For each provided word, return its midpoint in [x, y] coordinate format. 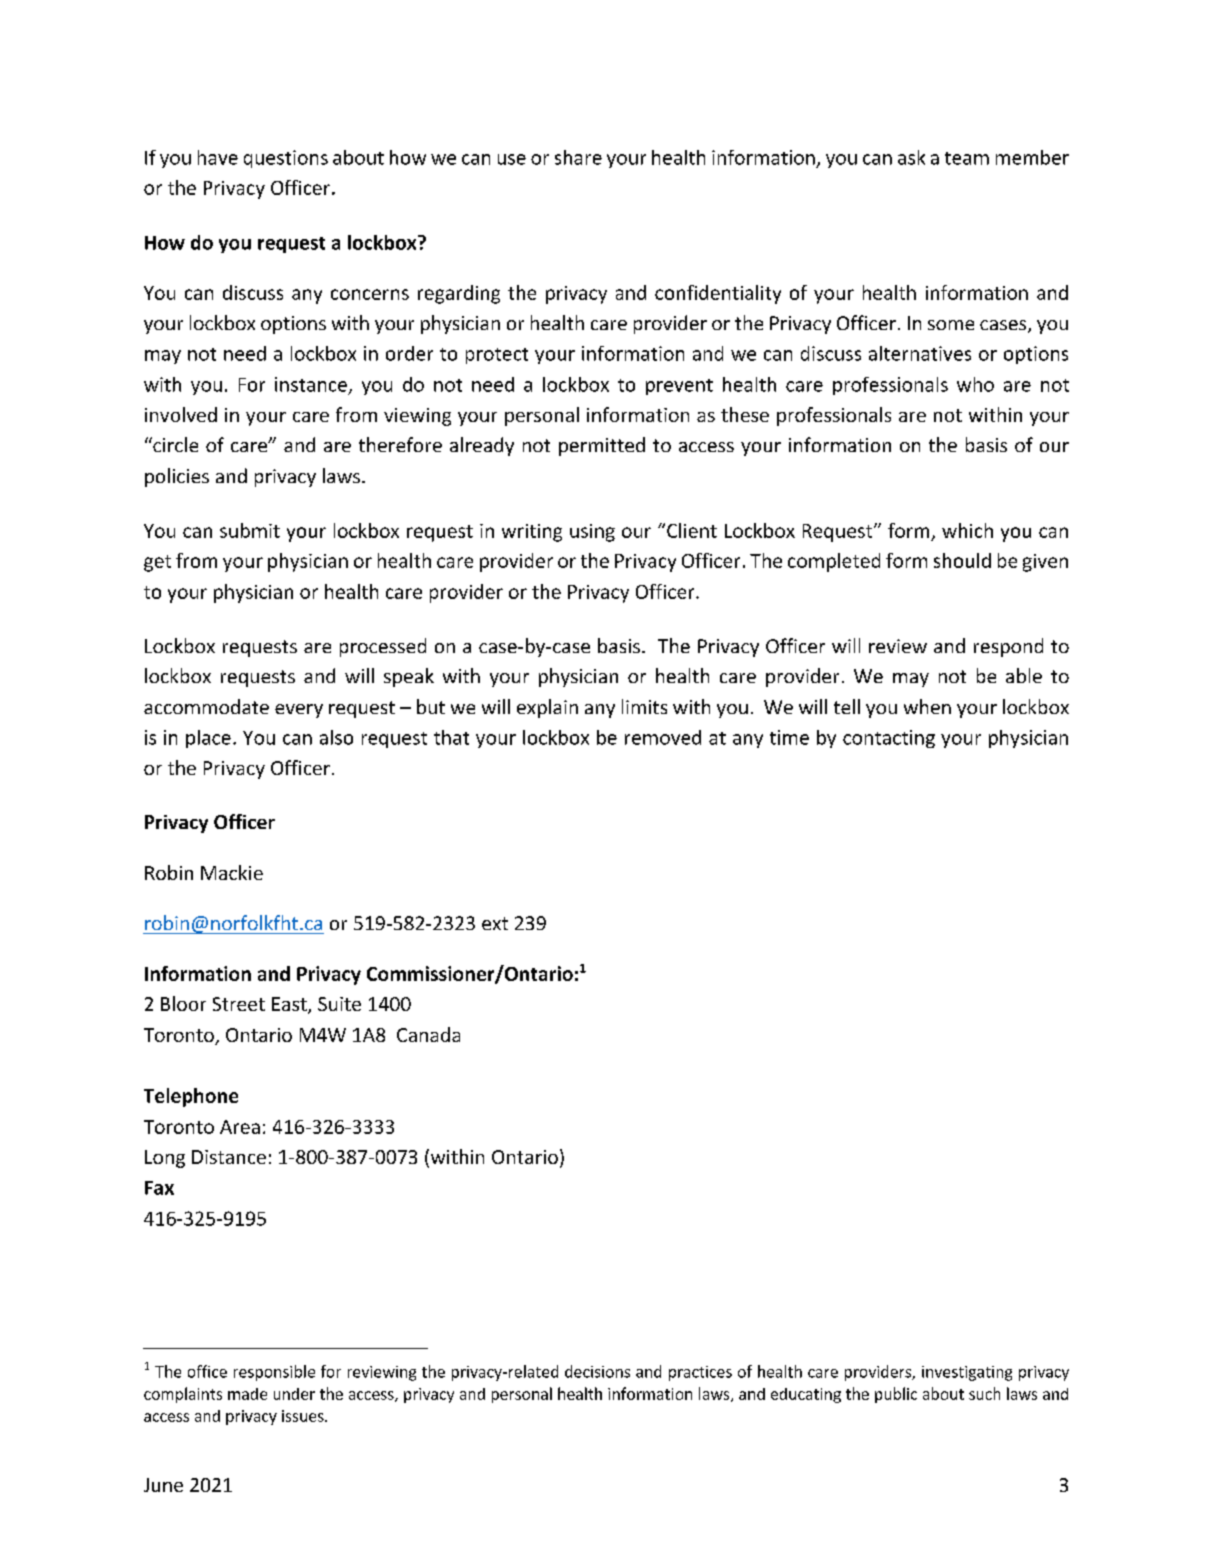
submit [250, 530]
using [592, 533]
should [962, 560]
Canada [428, 1034]
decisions [597, 1371]
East [290, 1005]
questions [286, 159]
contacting [889, 739]
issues [304, 1416]
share [578, 157]
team [967, 158]
